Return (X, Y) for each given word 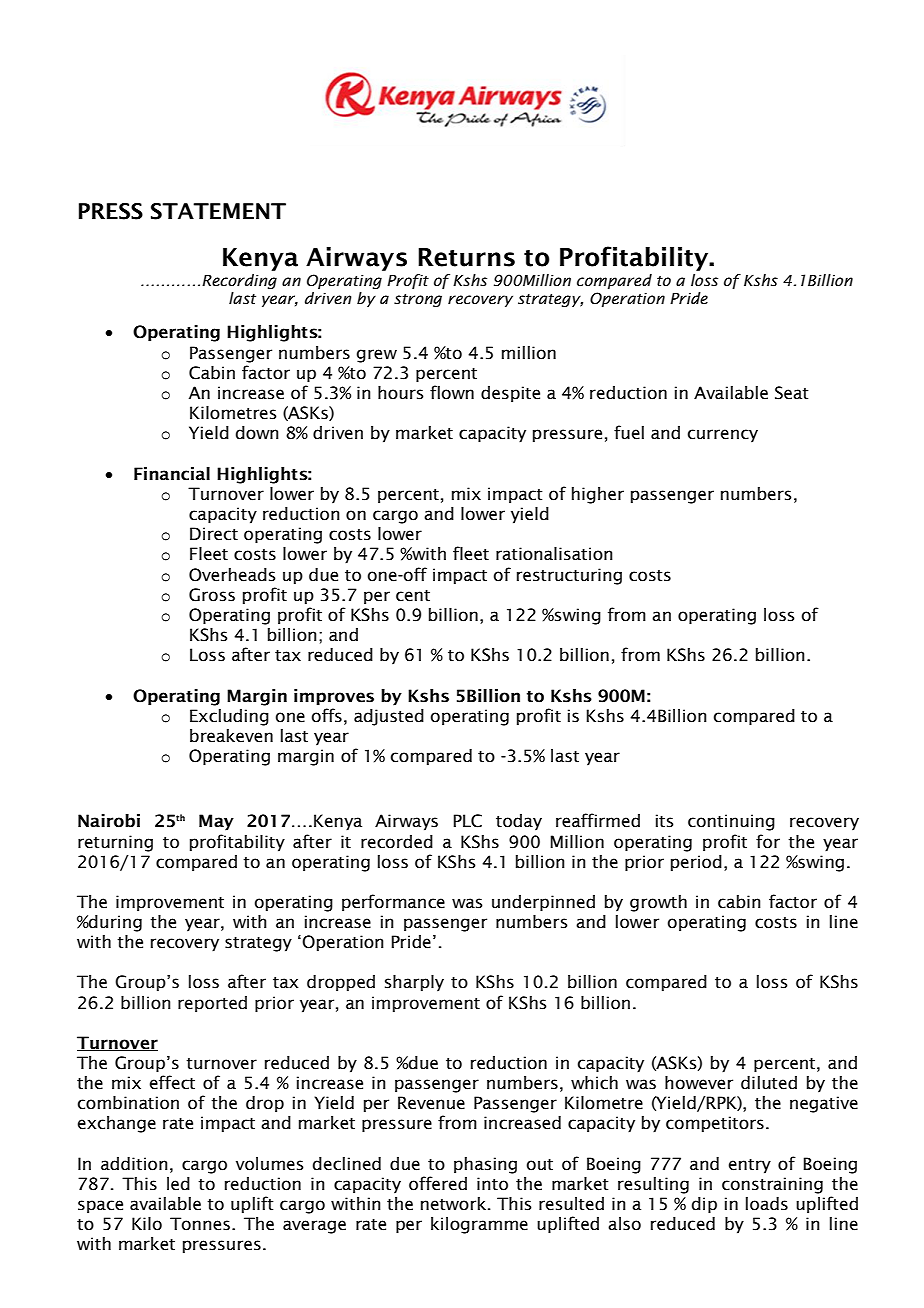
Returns (466, 257)
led (178, 1184)
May (216, 822)
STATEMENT (218, 211)
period (696, 863)
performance (393, 903)
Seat (792, 393)
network (455, 1204)
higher (598, 495)
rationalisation (554, 554)
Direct (214, 534)
